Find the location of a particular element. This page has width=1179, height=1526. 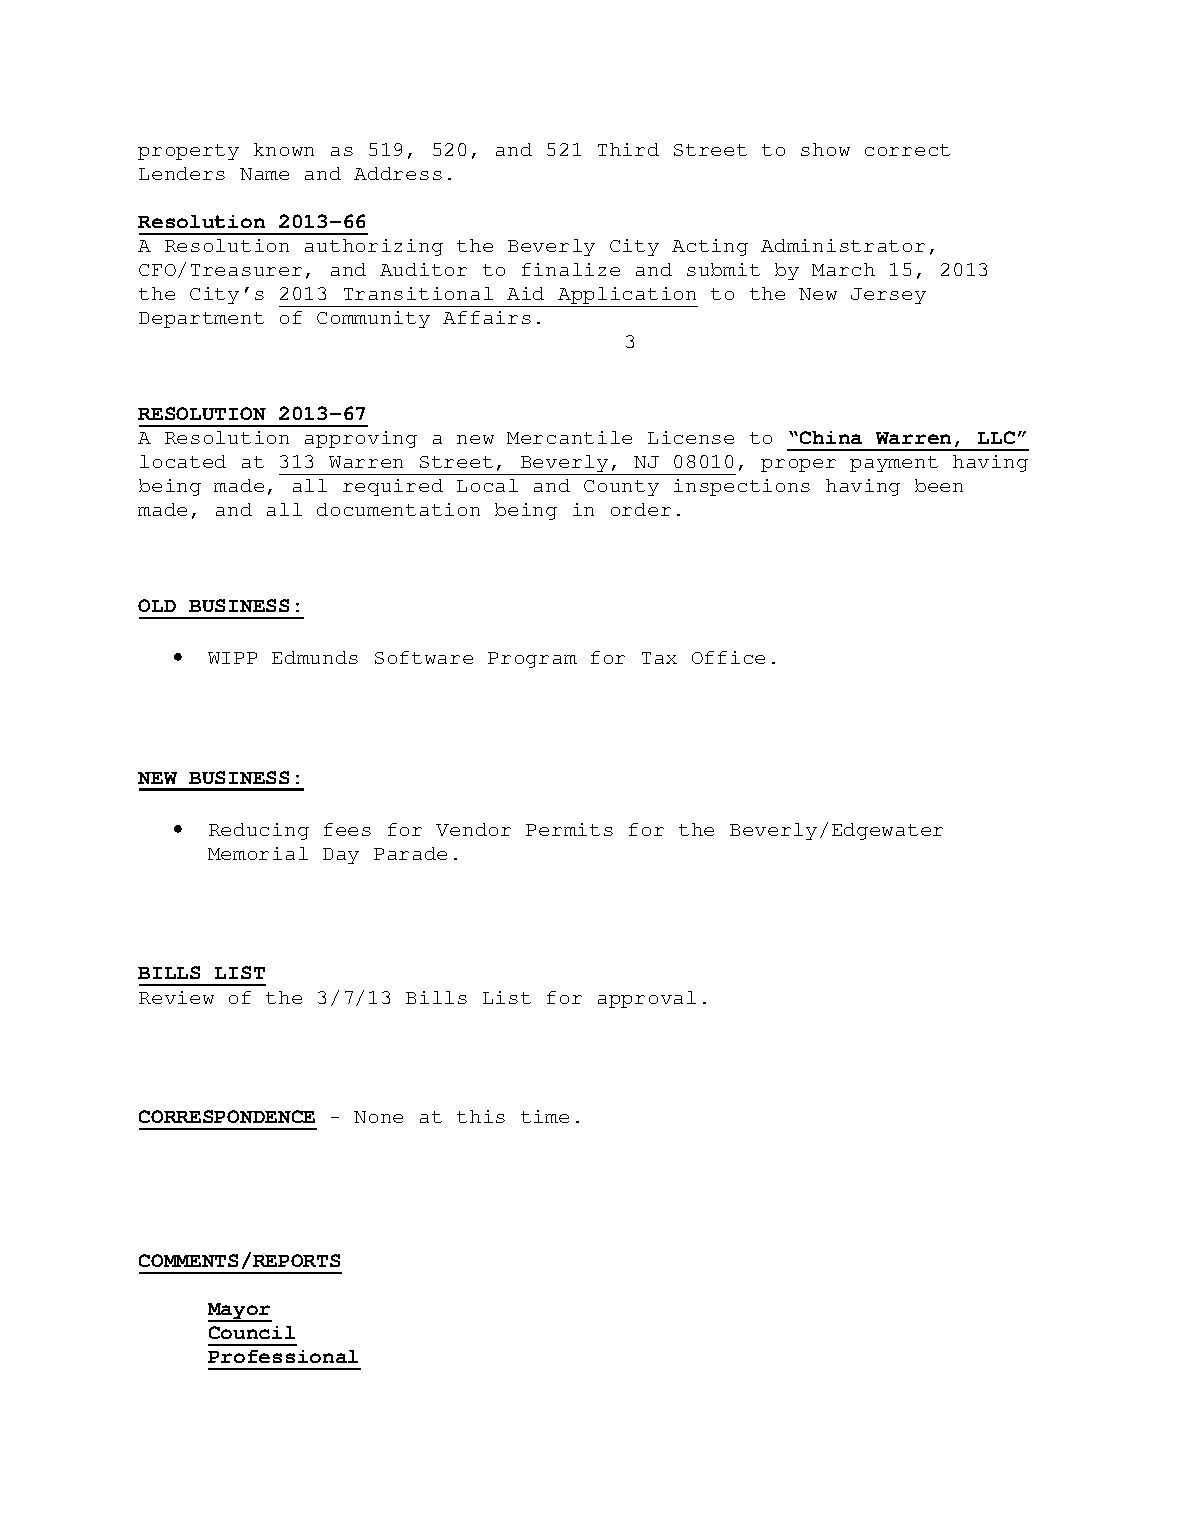

Third is located at coordinates (628, 149).
